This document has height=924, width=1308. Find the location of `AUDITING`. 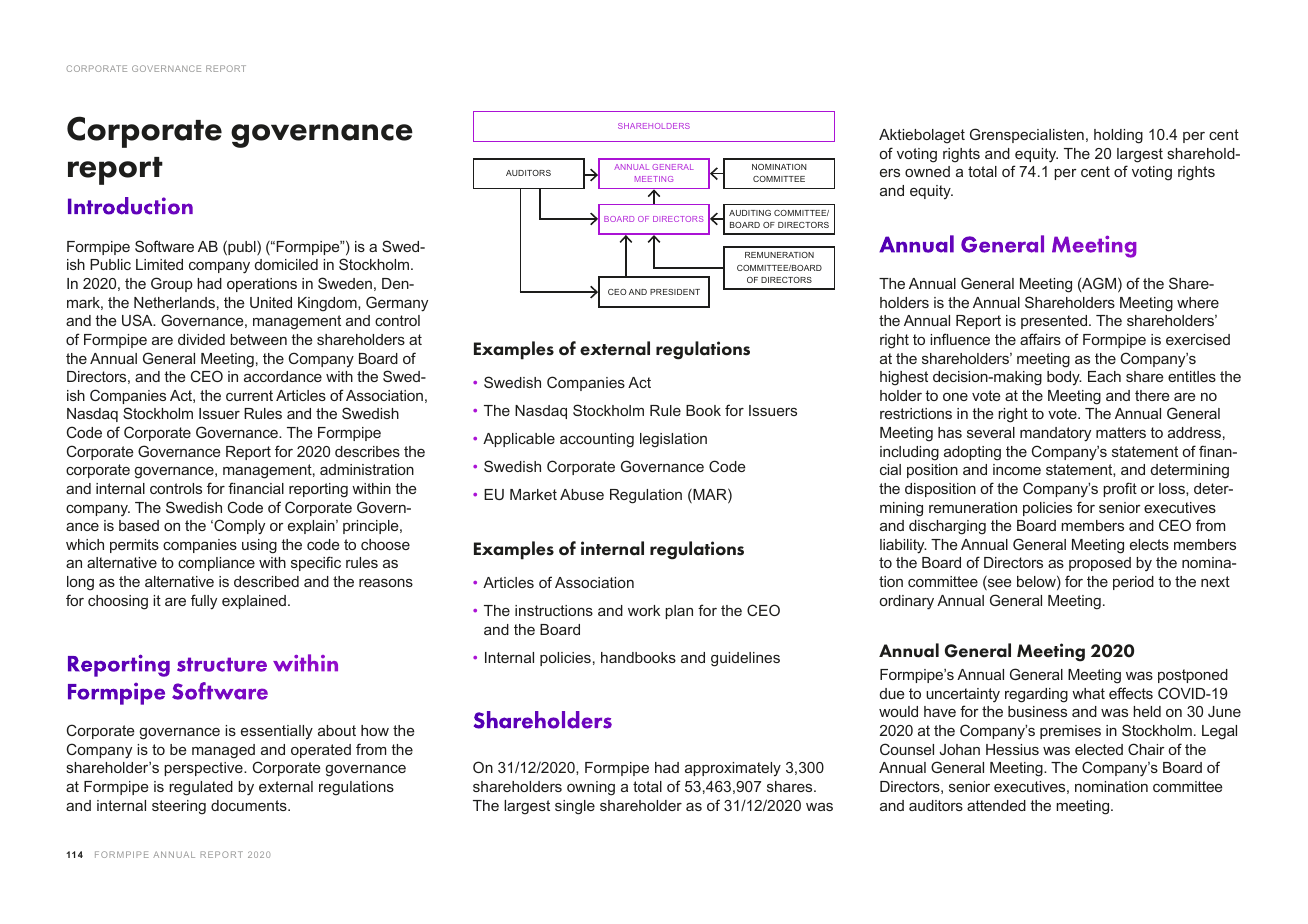

AUDITING is located at coordinates (750, 213).
